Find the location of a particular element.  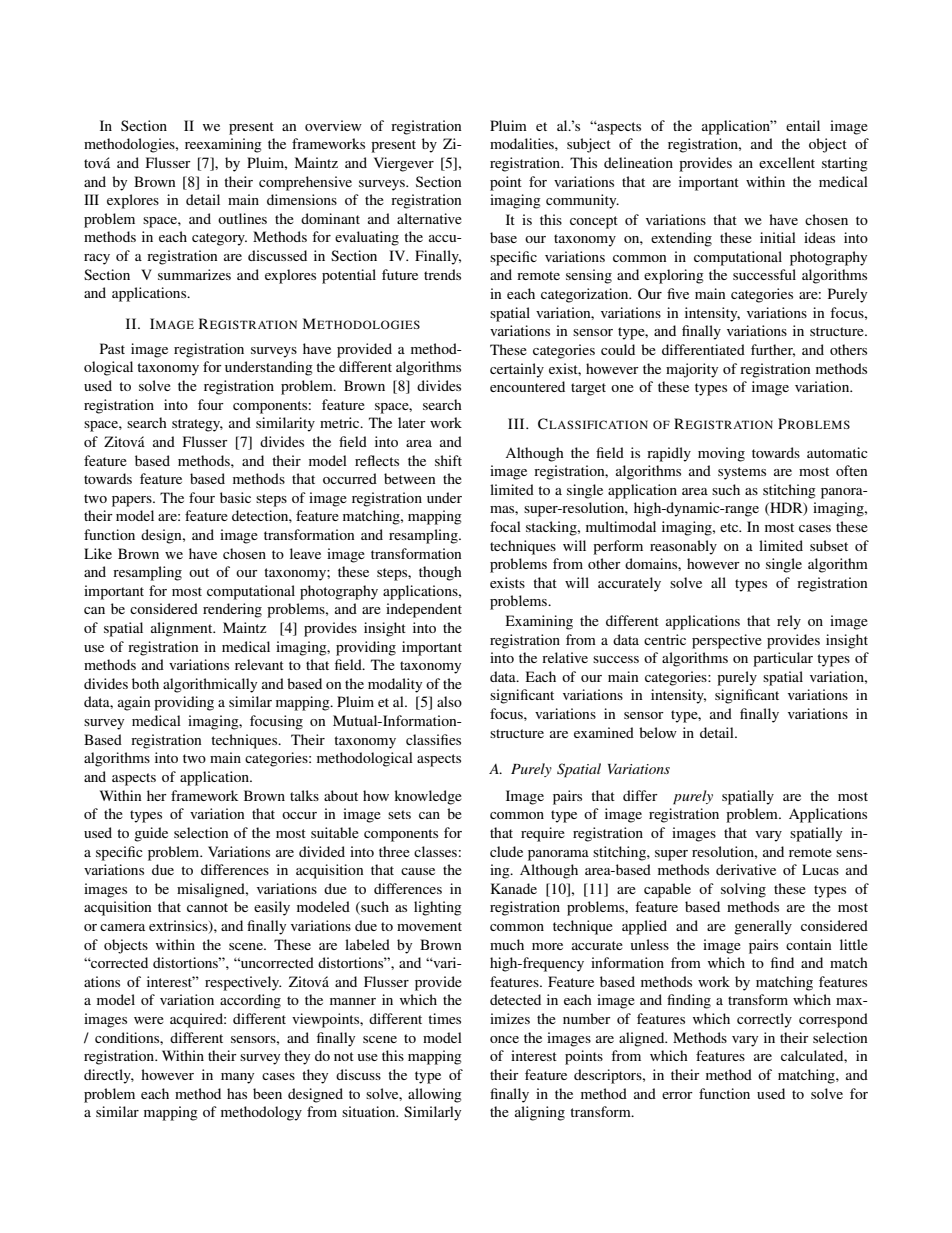

strategy is located at coordinates (197, 425).
